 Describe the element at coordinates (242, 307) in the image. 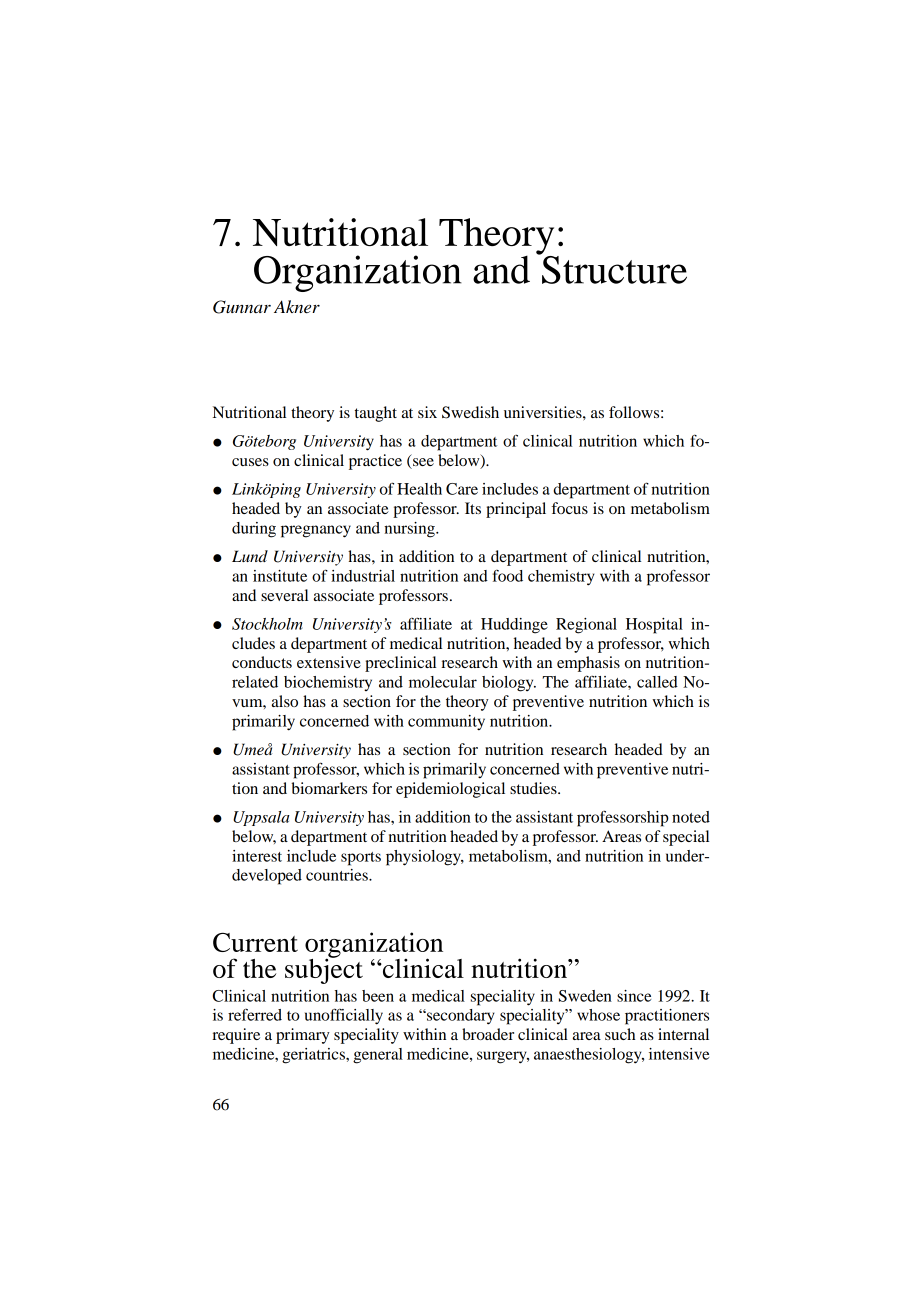

I see `Gunnar` at that location.
